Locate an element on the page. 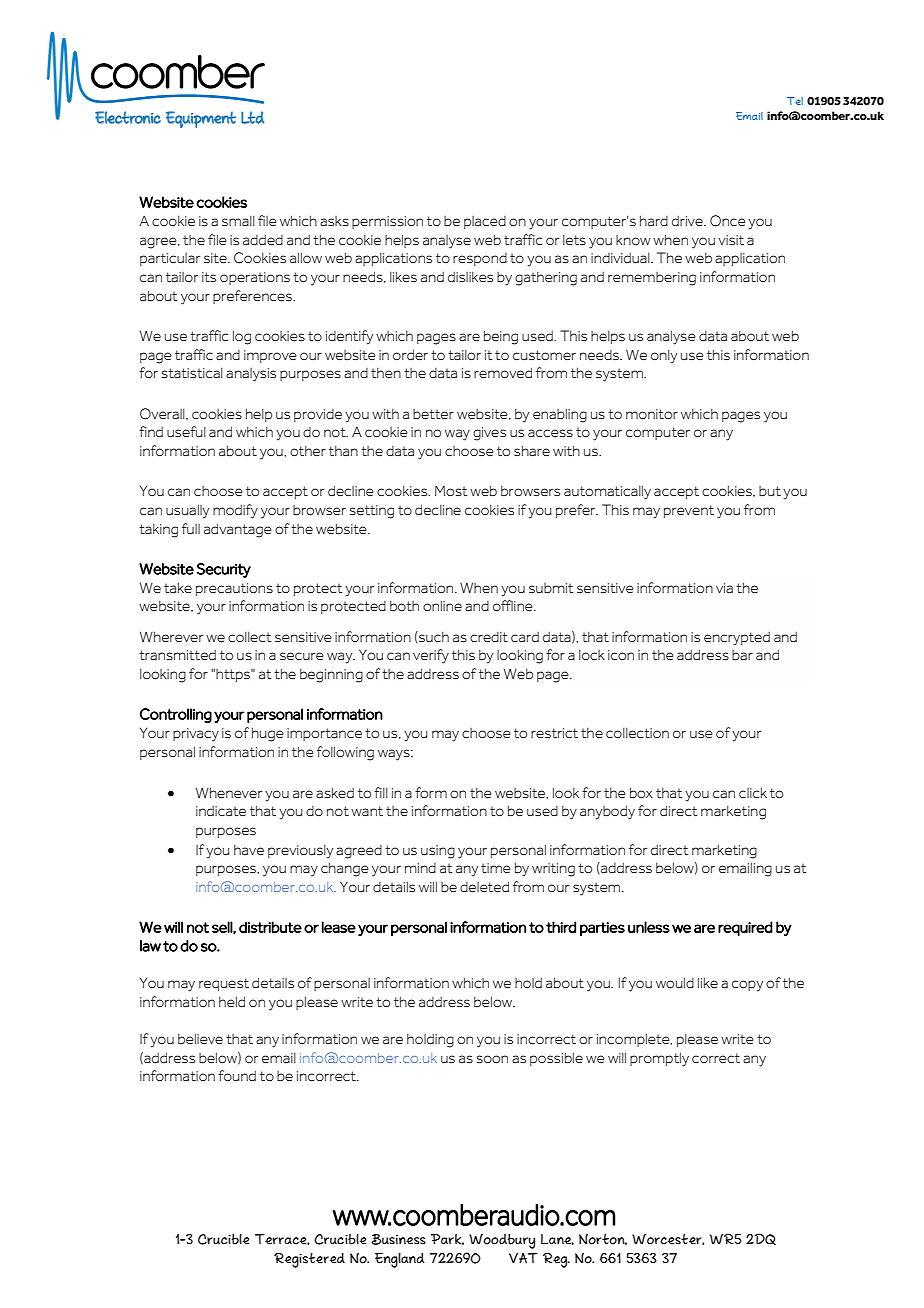 The width and height of the image is (924, 1308). required is located at coordinates (745, 928).
